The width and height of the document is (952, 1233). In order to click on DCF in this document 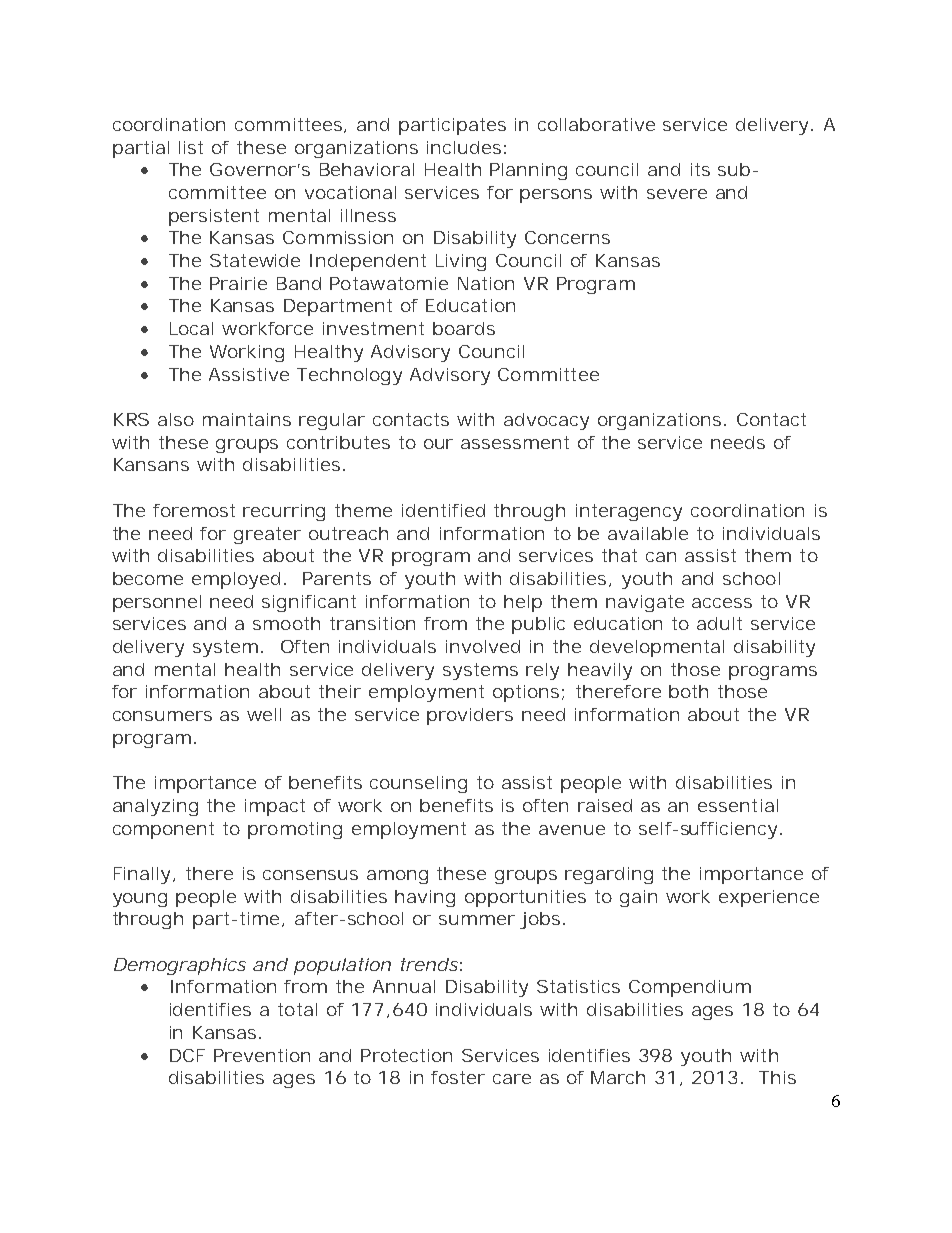, I will do `click(187, 1055)`.
